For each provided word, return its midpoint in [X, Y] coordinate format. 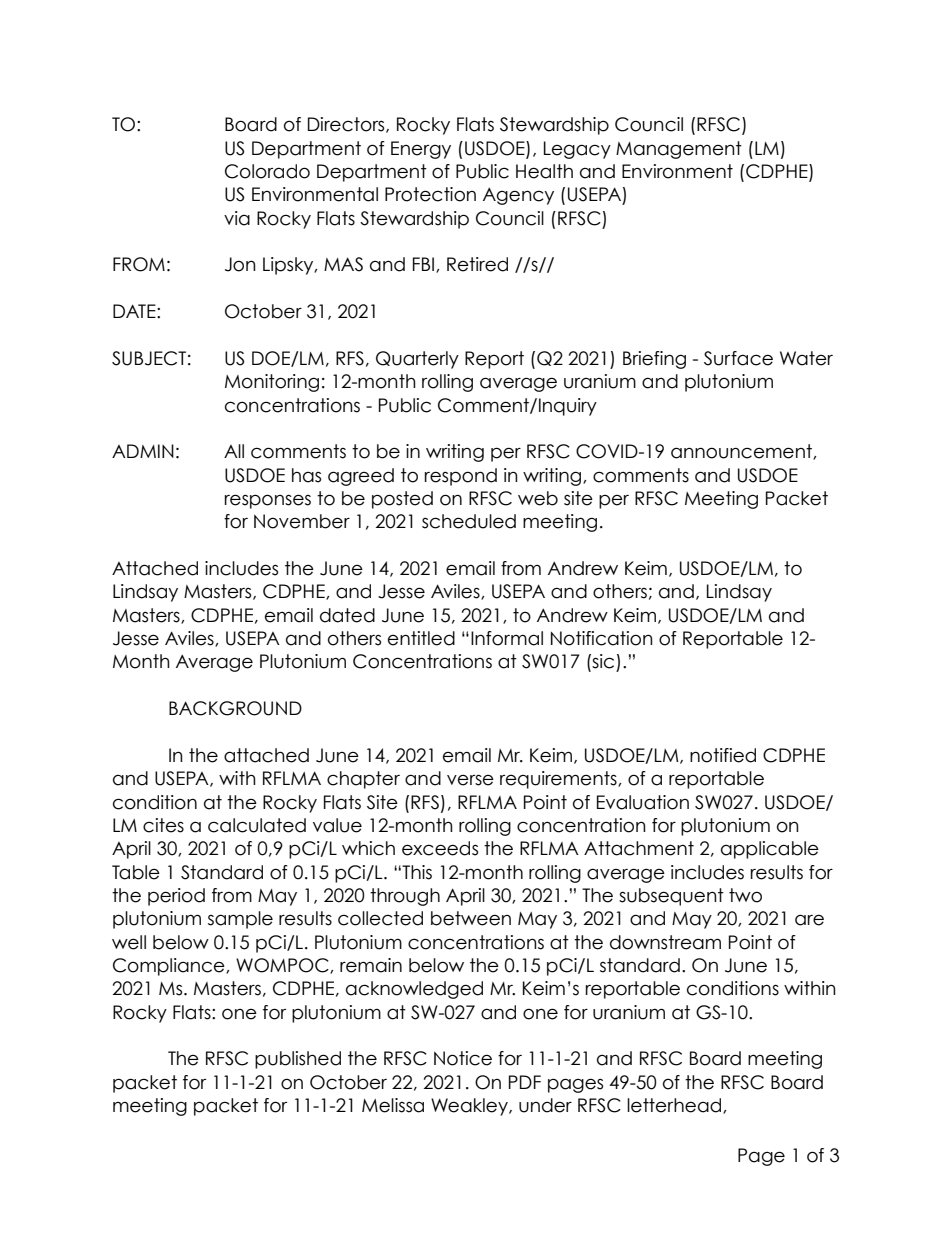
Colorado [267, 171]
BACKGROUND [235, 708]
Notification [602, 638]
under [545, 1105]
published [298, 1060]
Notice [463, 1058]
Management [679, 150]
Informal [507, 638]
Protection [430, 194]
